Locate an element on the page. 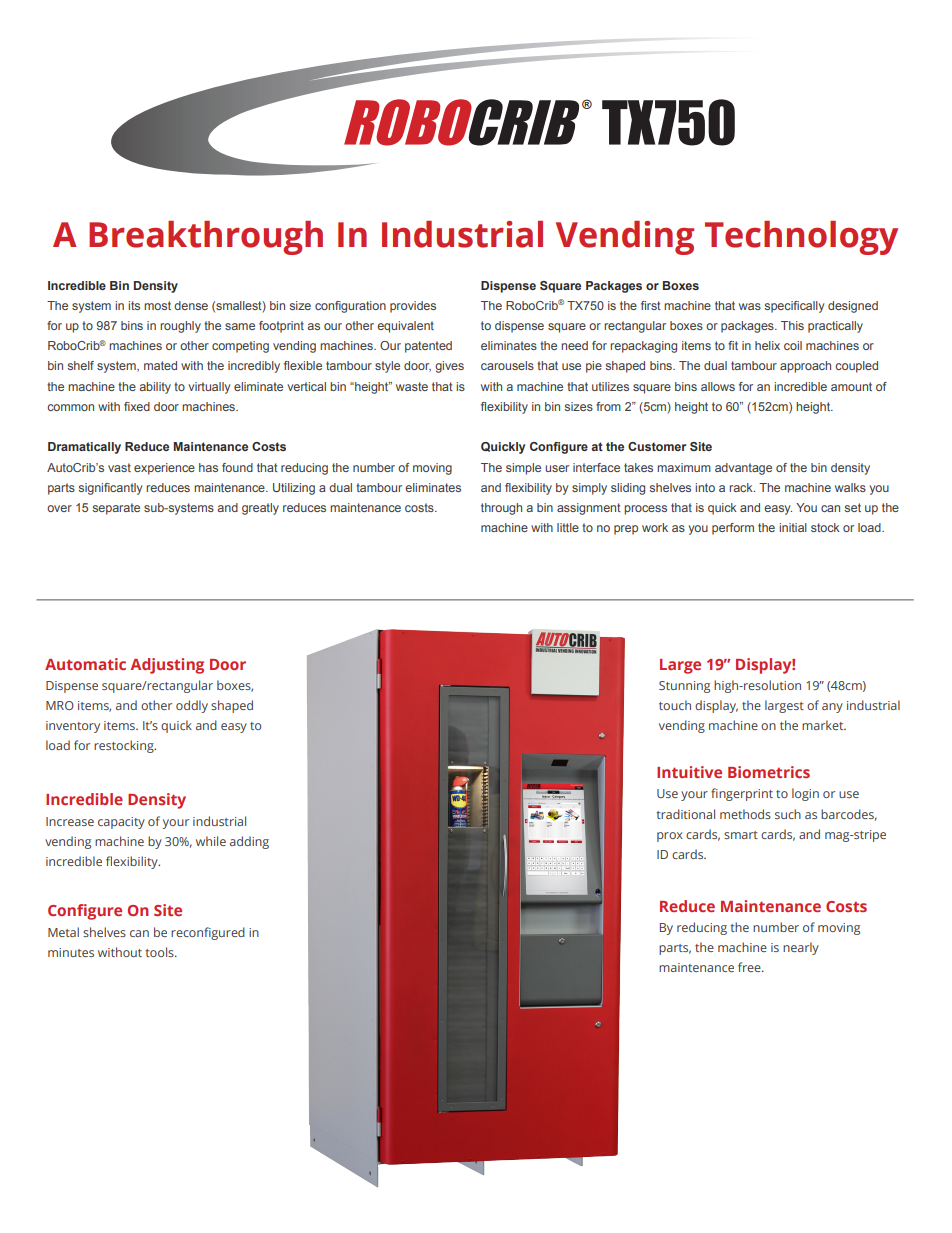 This page has width=952, height=1233. nearly is located at coordinates (801, 948).
